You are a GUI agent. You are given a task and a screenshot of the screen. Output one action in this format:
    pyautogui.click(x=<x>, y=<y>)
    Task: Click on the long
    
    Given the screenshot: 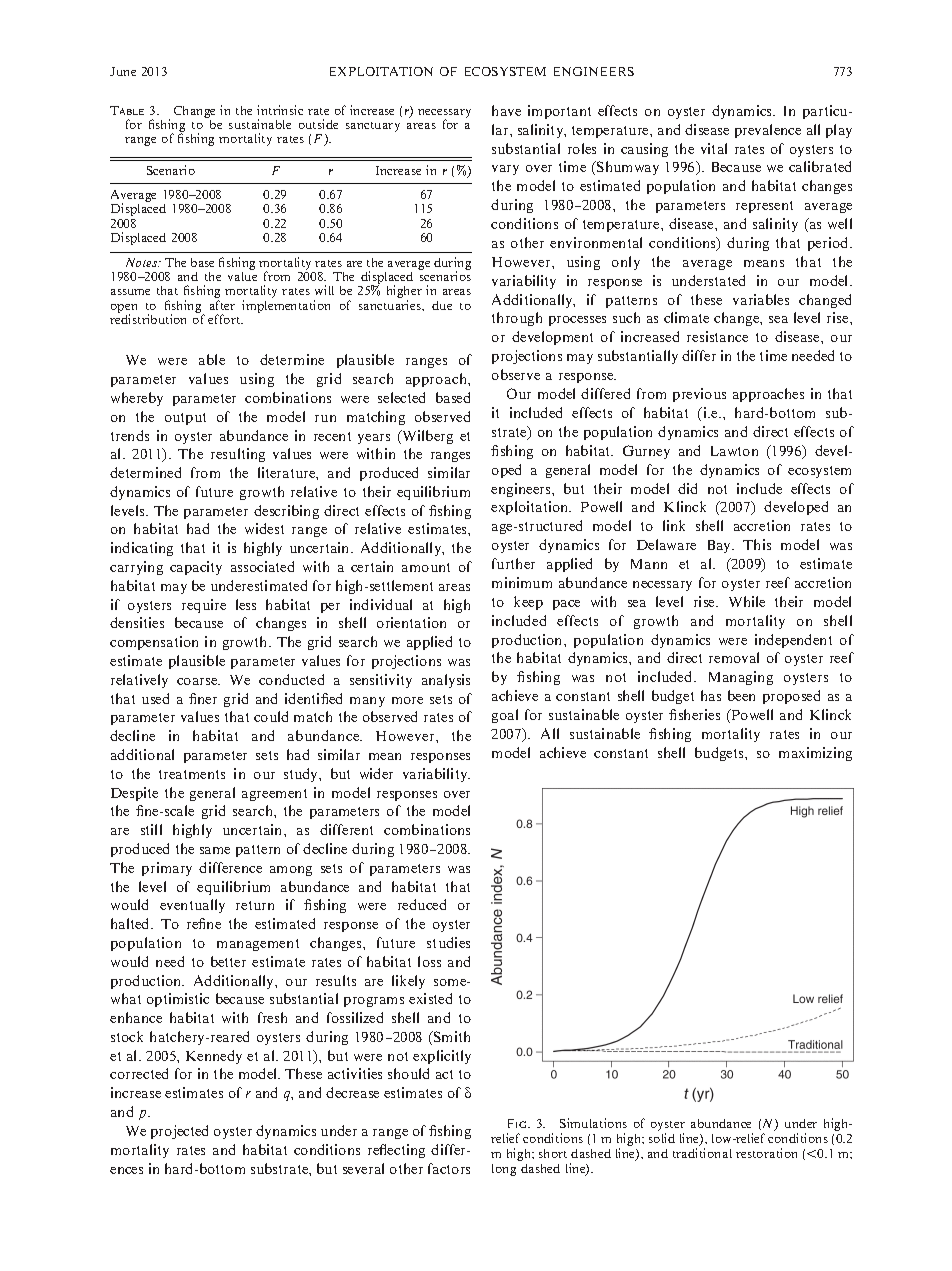 What is the action you would take?
    pyautogui.click(x=504, y=1170)
